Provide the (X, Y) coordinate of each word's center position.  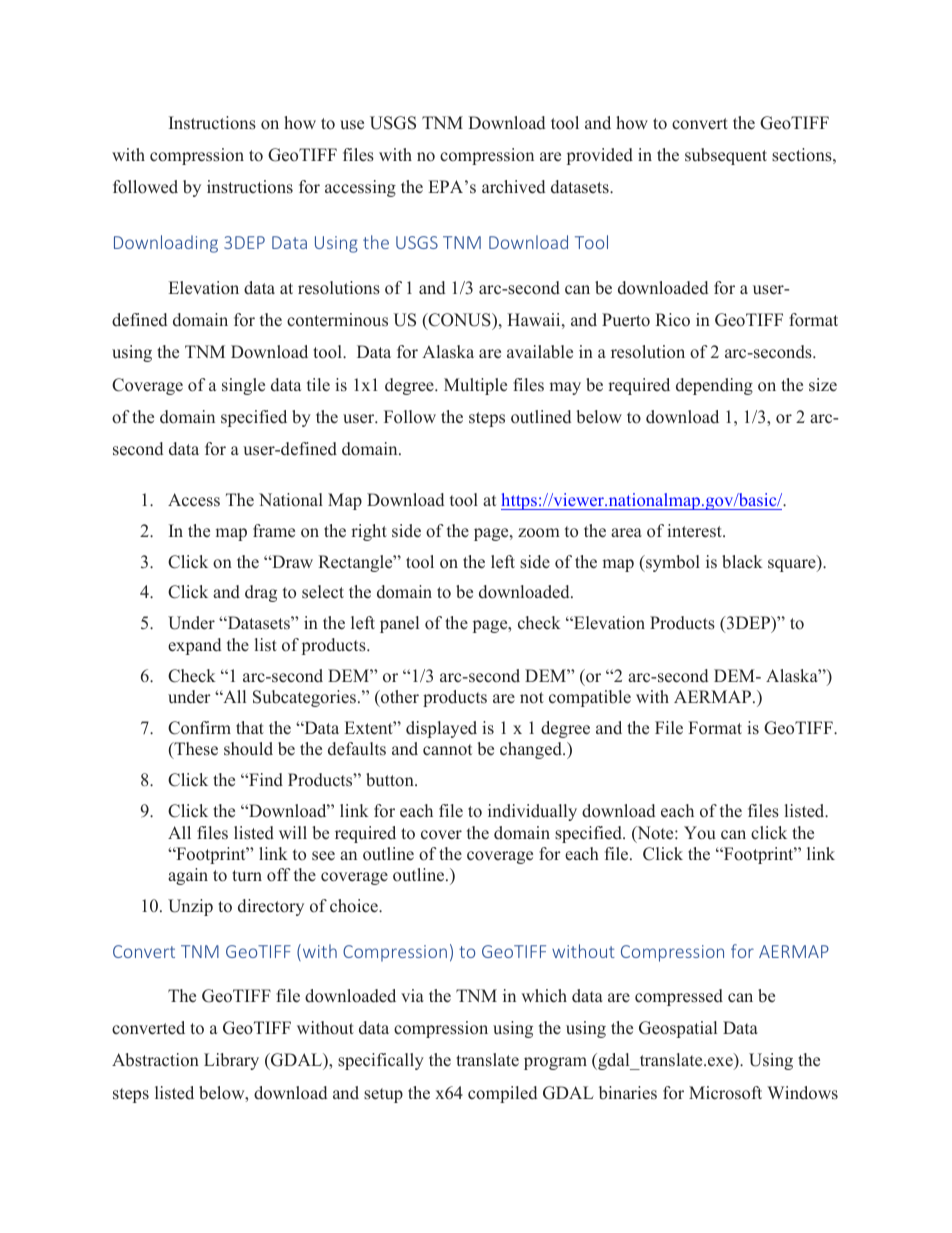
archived (513, 187)
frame (274, 531)
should (248, 749)
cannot (447, 750)
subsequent (726, 156)
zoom (539, 533)
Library (231, 1061)
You (700, 833)
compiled (502, 1094)
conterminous (337, 320)
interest (695, 531)
